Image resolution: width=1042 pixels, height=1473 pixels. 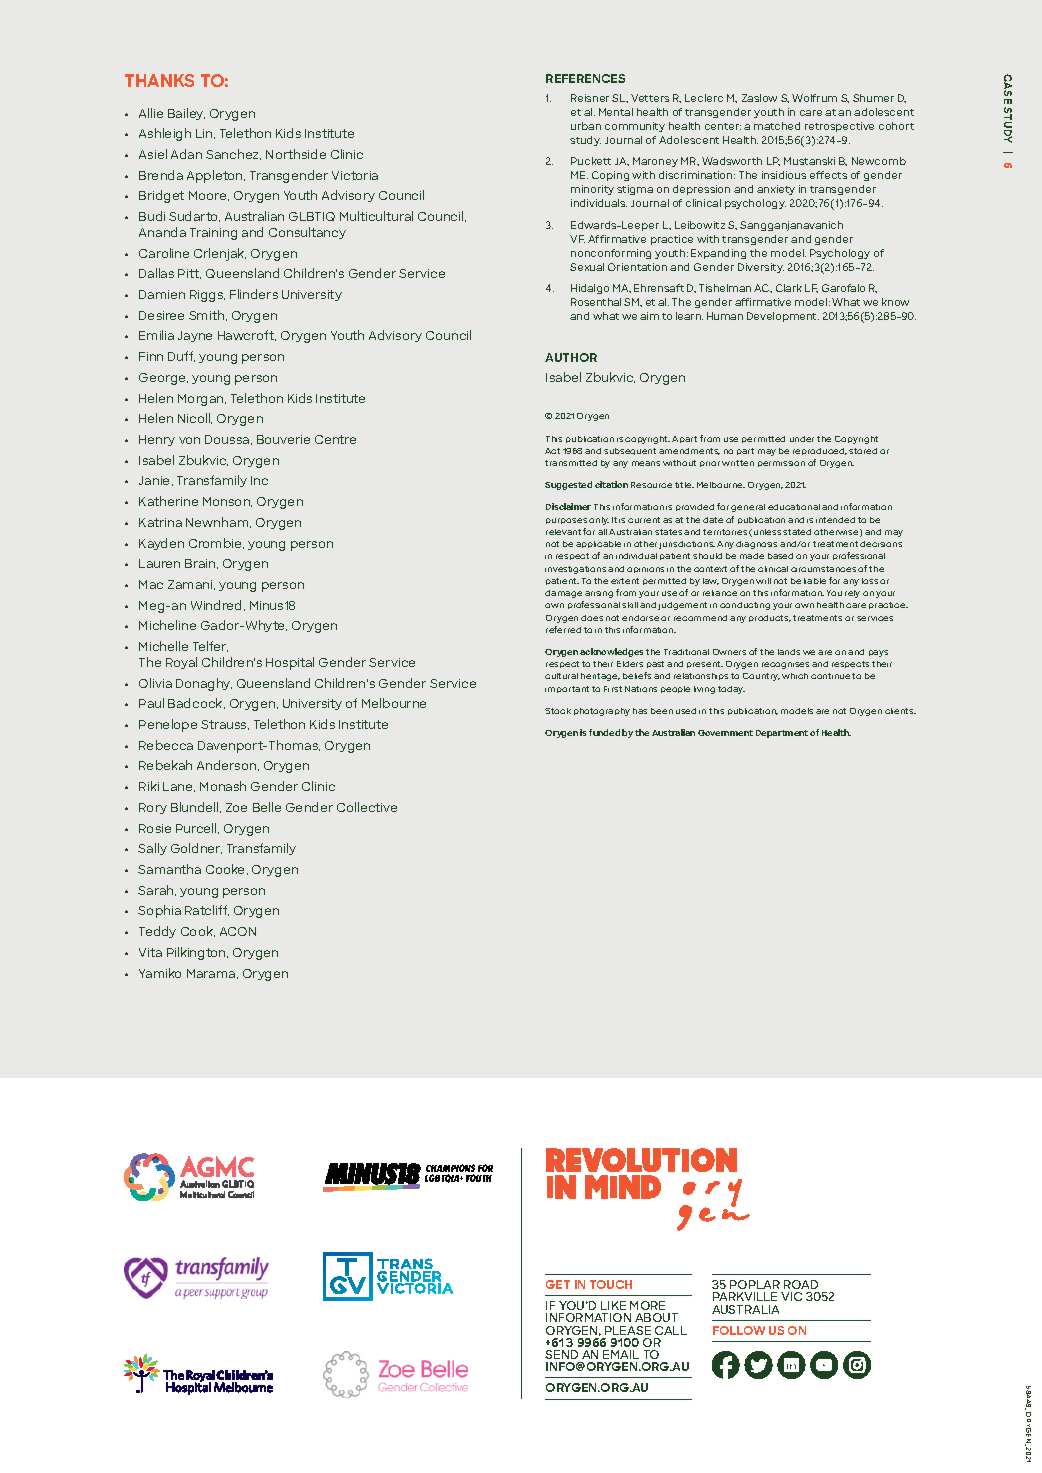 What do you see at coordinates (568, 506) in the screenshot?
I see `Disclaimer` at bounding box center [568, 506].
